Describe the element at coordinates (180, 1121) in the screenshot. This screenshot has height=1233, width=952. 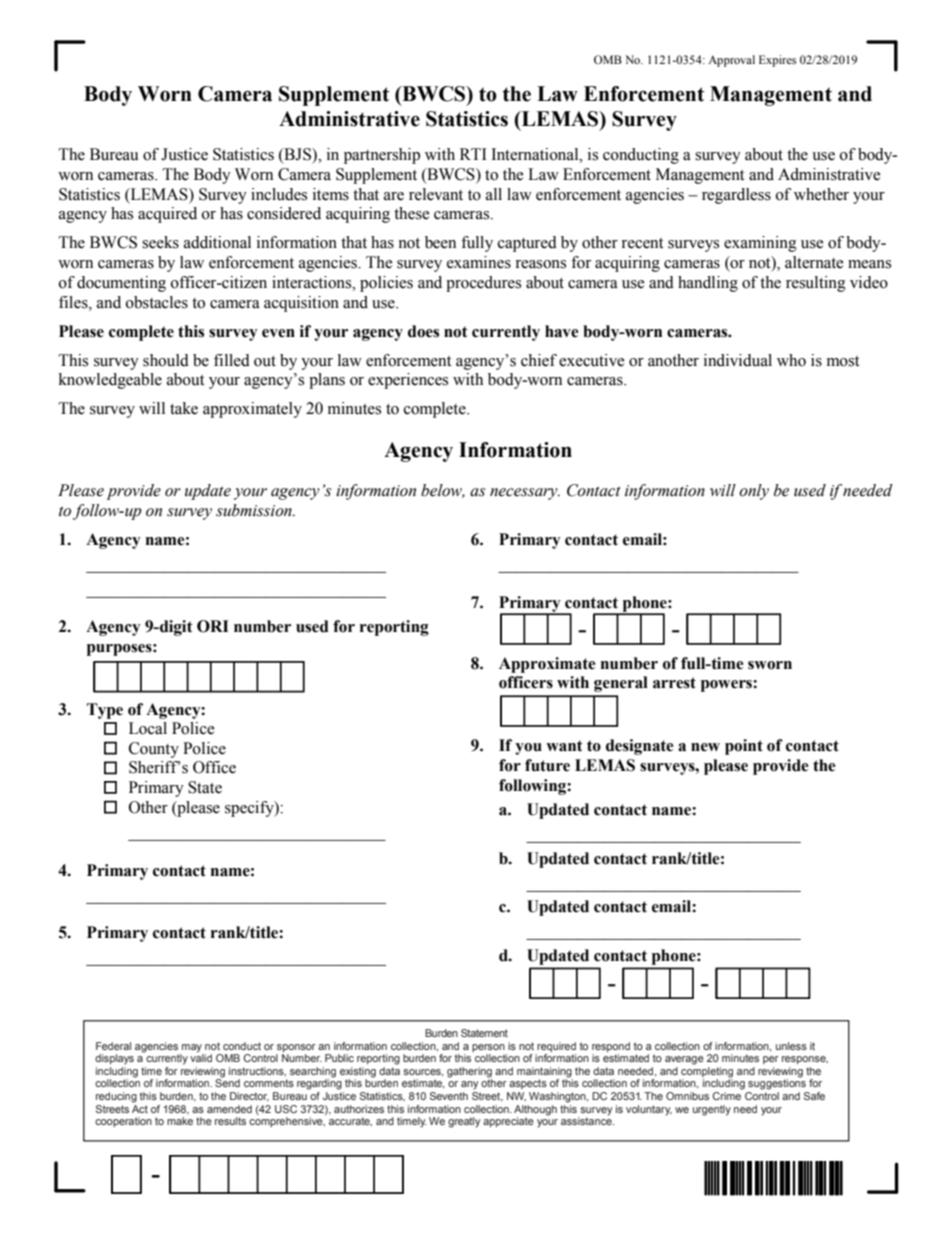
I see `make` at that location.
